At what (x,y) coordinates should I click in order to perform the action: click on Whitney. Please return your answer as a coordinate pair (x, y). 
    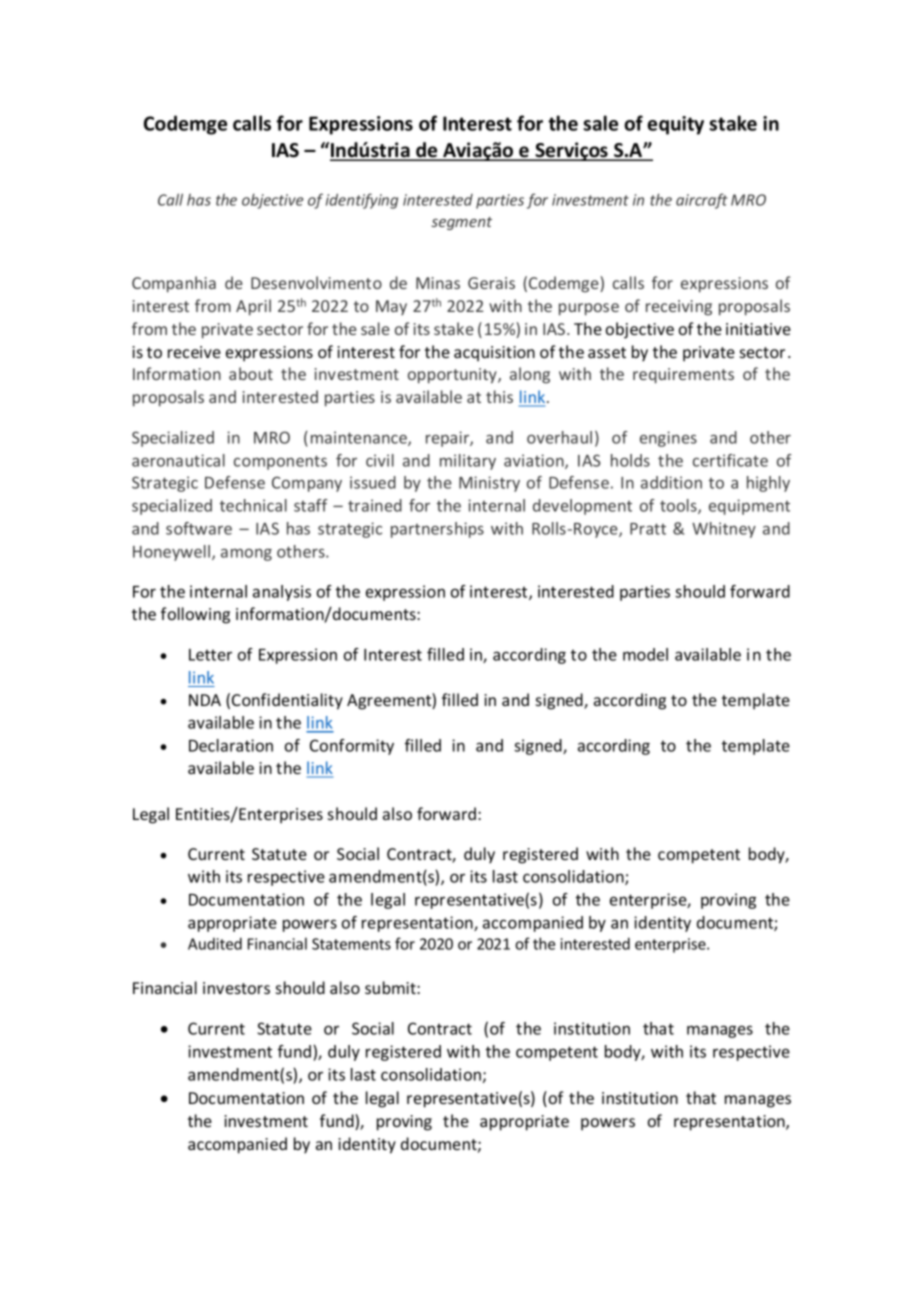
    Looking at the image, I should click on (724, 530).
